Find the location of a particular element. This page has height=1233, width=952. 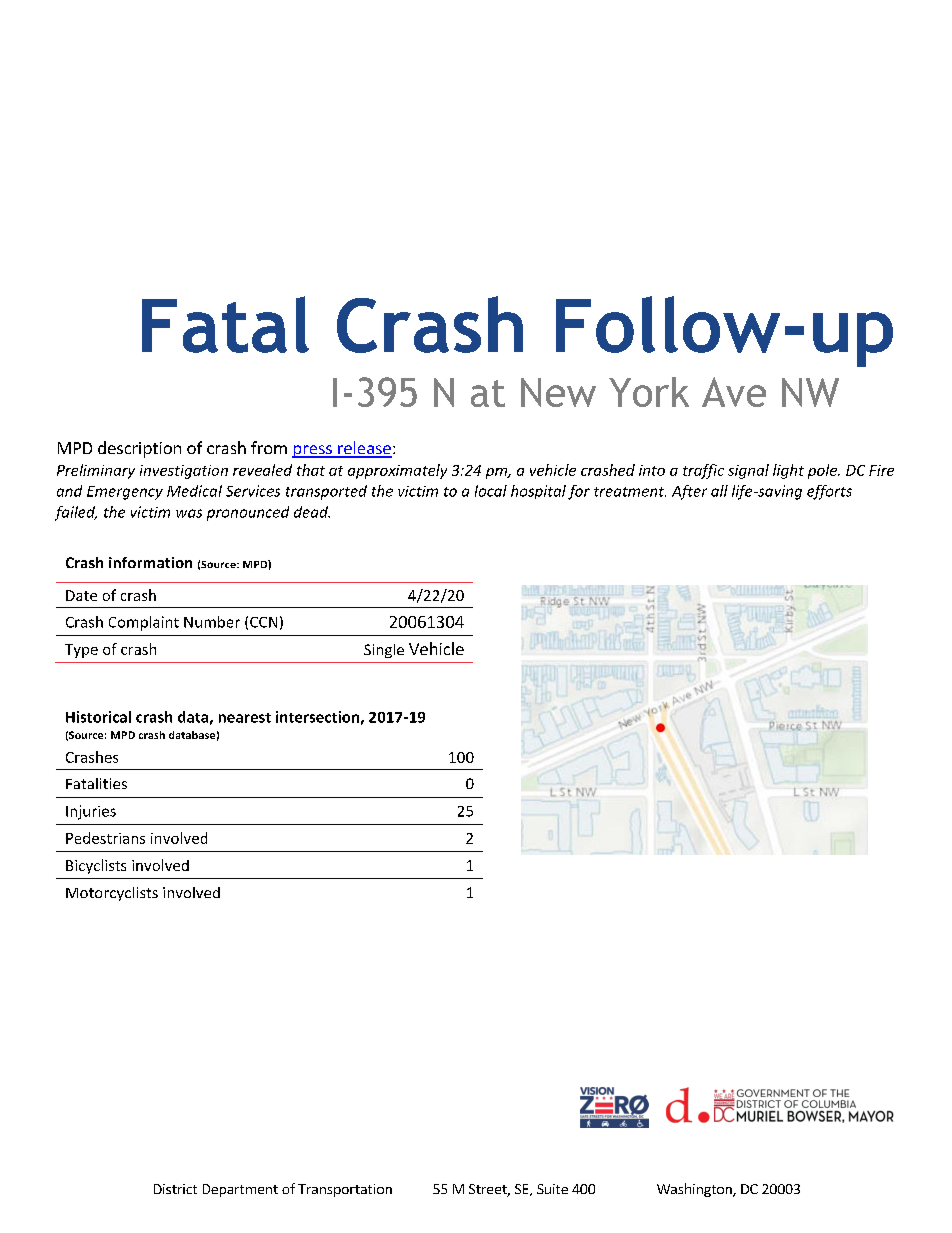

Ave is located at coordinates (734, 392).
